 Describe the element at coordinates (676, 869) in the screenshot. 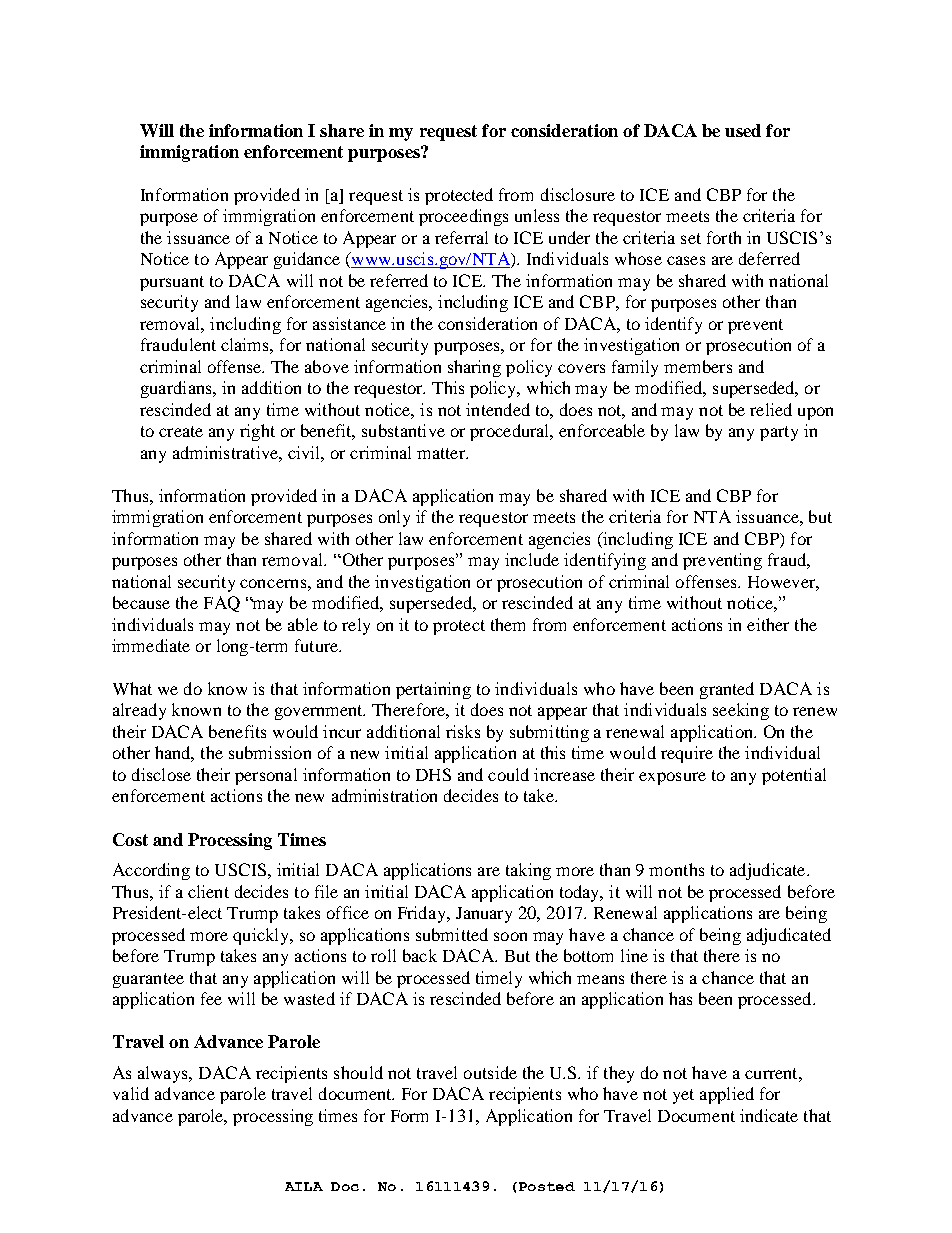

I see `months` at that location.
